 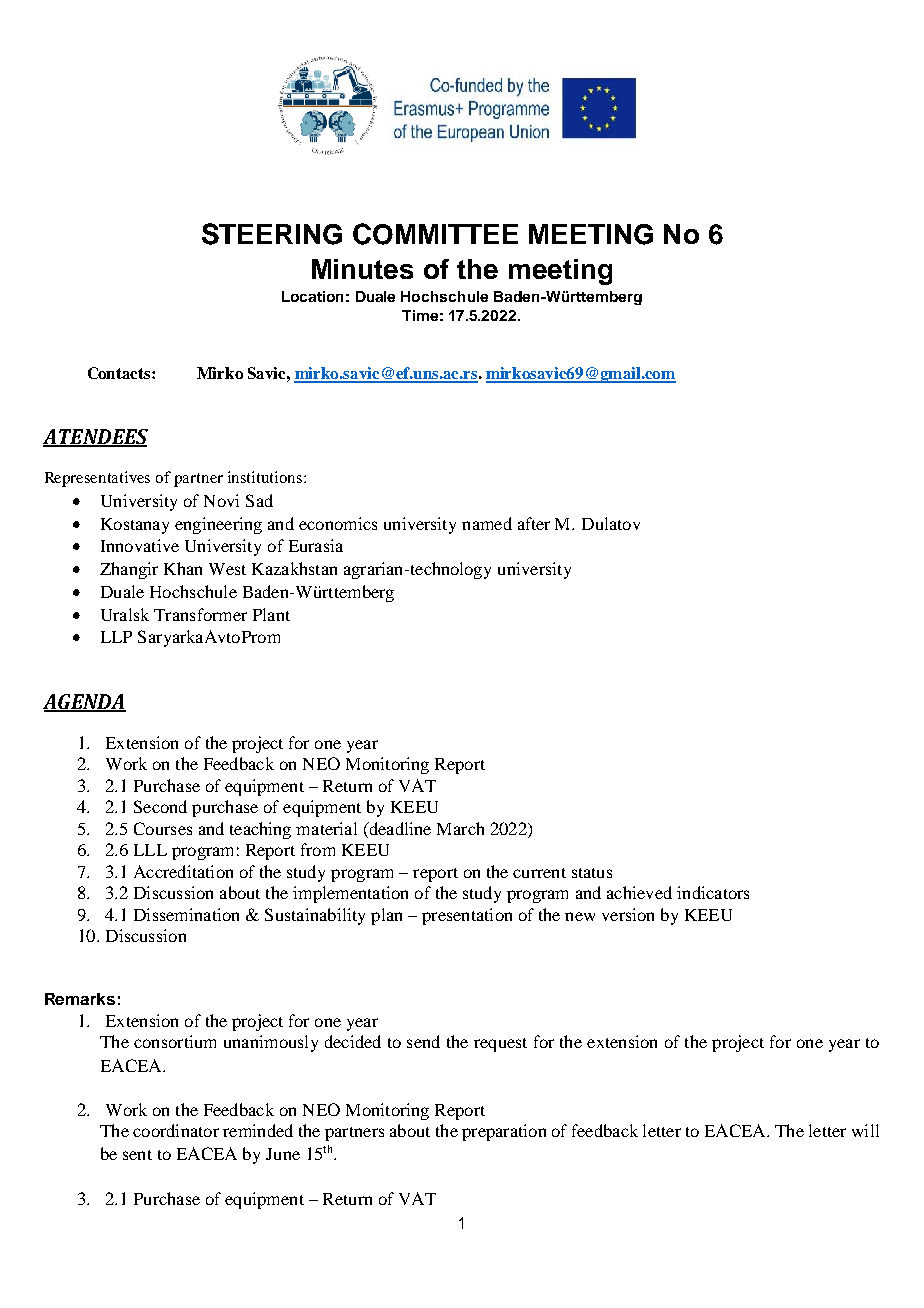 I want to click on after, so click(x=534, y=523).
